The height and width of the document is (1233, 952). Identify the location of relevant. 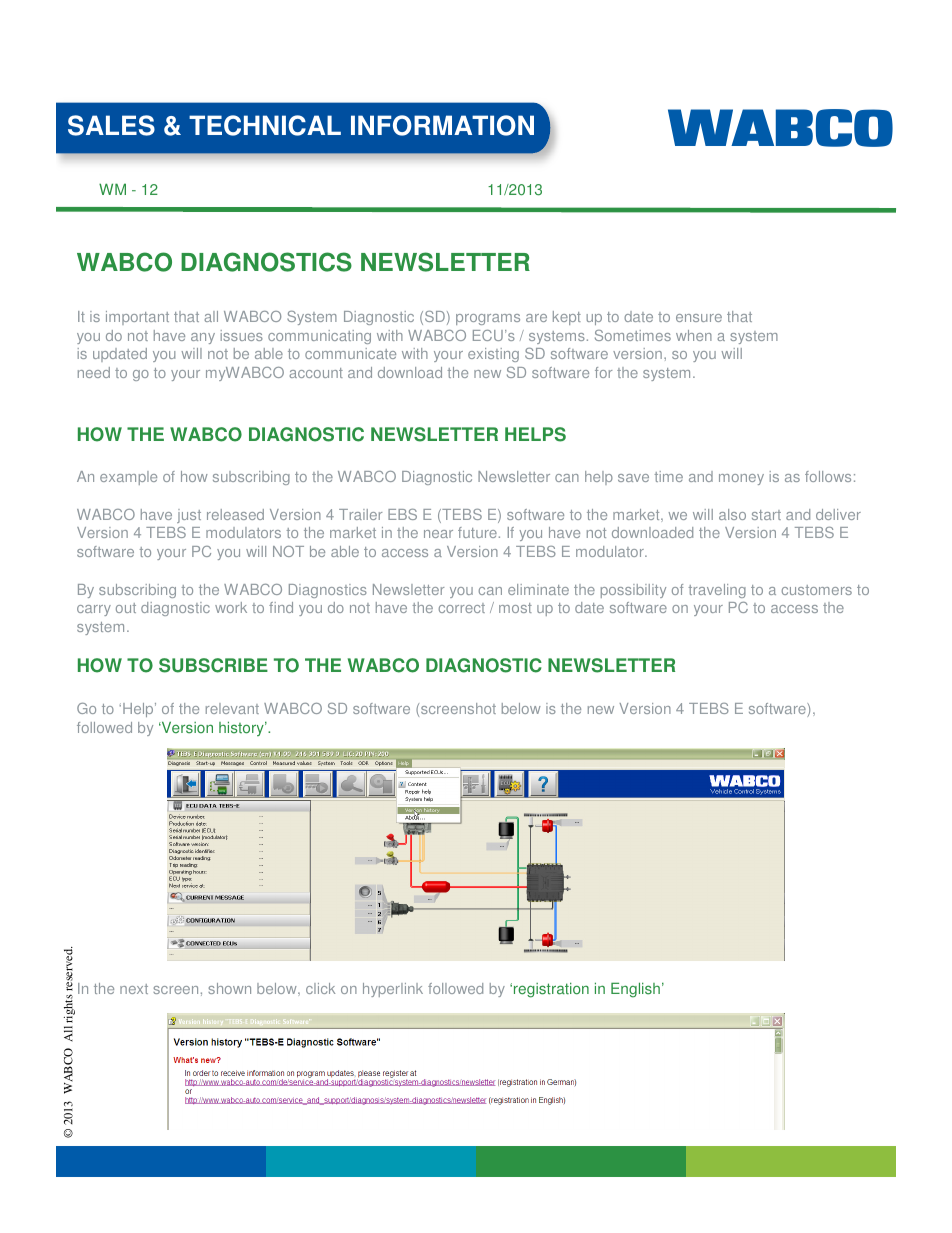
(232, 708).
